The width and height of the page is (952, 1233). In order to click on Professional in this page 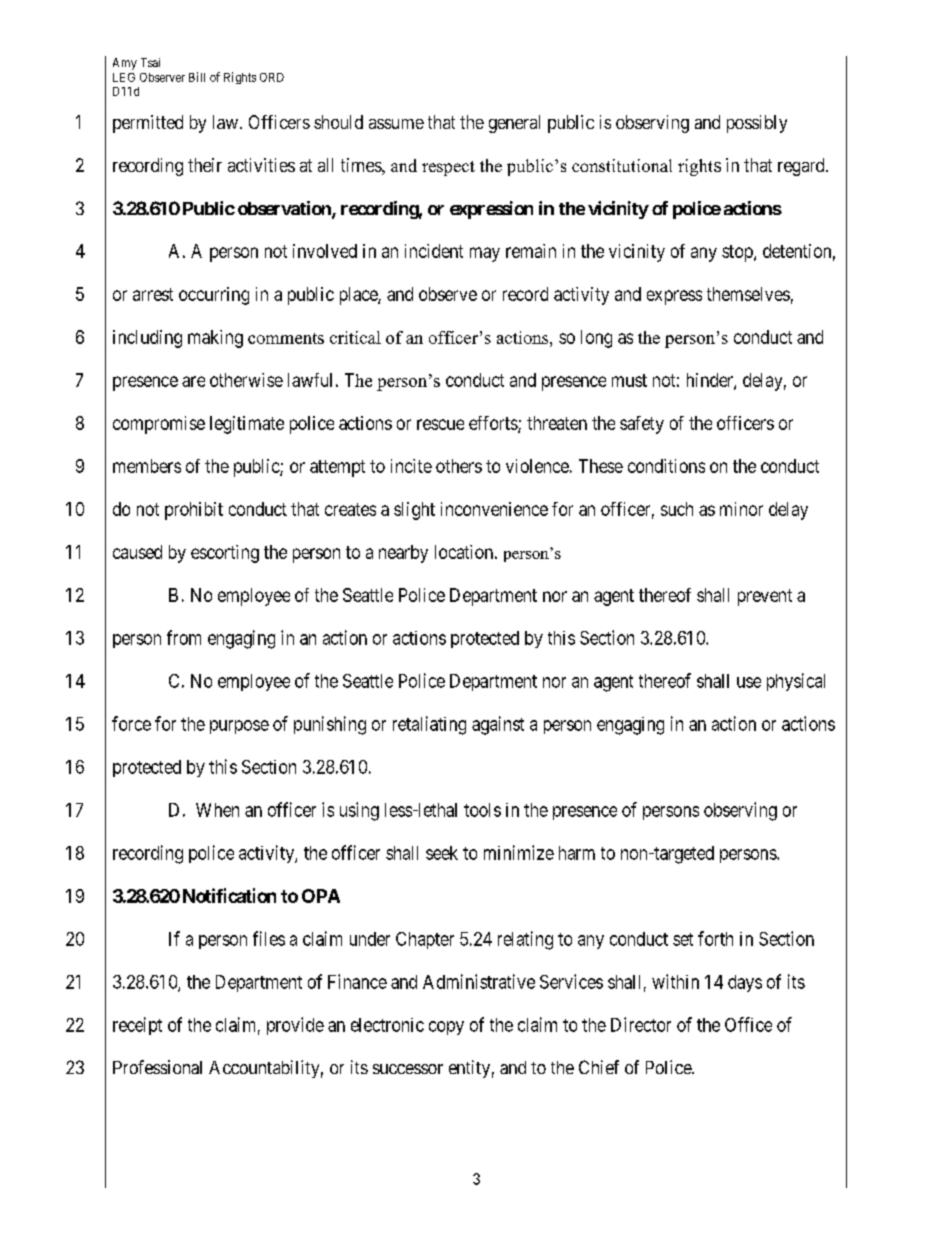, I will do `click(157, 1067)`.
